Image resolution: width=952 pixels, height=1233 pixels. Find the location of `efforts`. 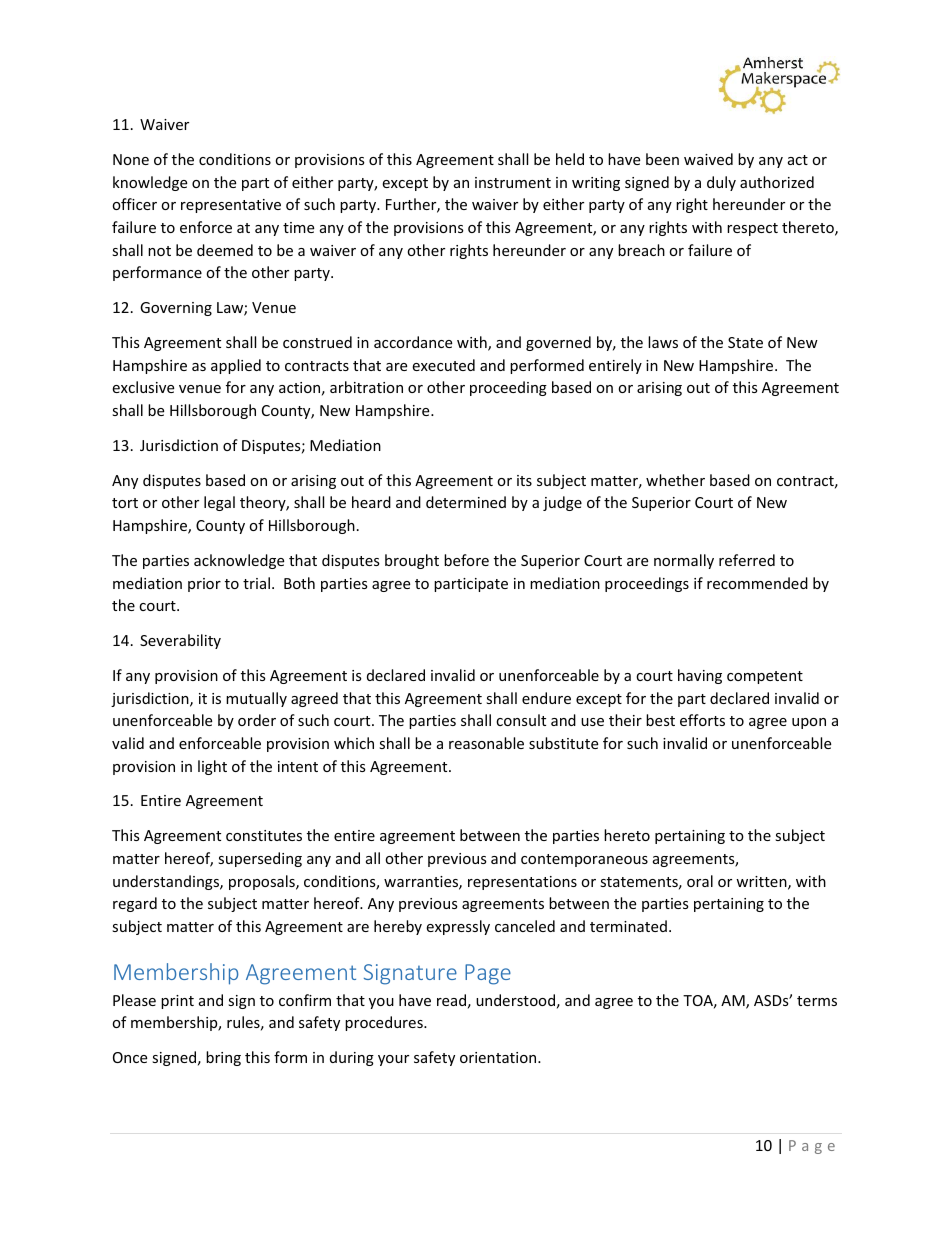

efforts is located at coordinates (702, 720).
